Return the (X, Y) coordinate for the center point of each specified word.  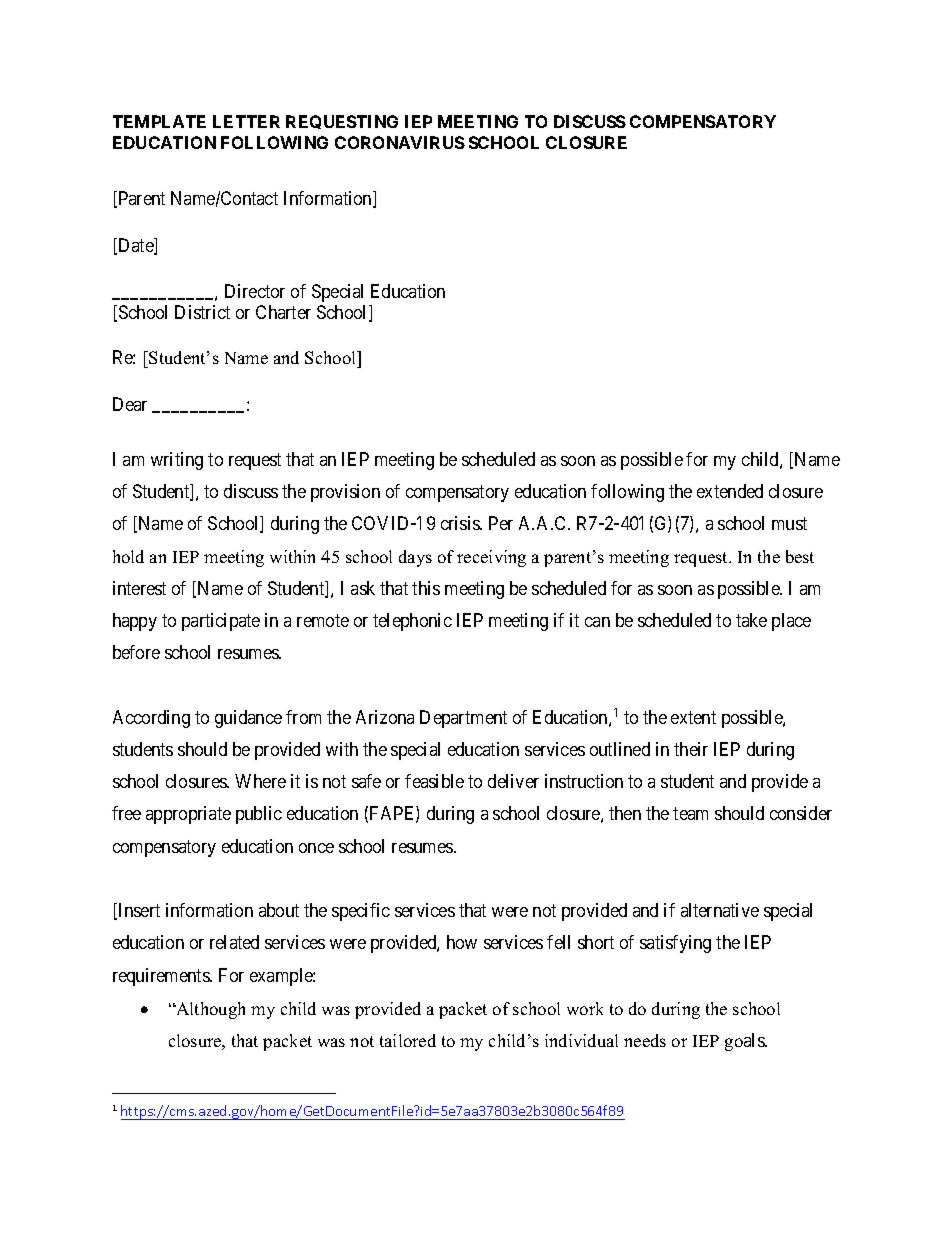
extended (730, 491)
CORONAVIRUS (400, 142)
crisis (461, 523)
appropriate (188, 815)
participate (221, 622)
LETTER (246, 121)
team (690, 814)
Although (209, 1010)
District (202, 312)
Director (255, 291)
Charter (283, 312)
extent (693, 717)
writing (177, 461)
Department (463, 719)
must (789, 524)
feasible (434, 781)
